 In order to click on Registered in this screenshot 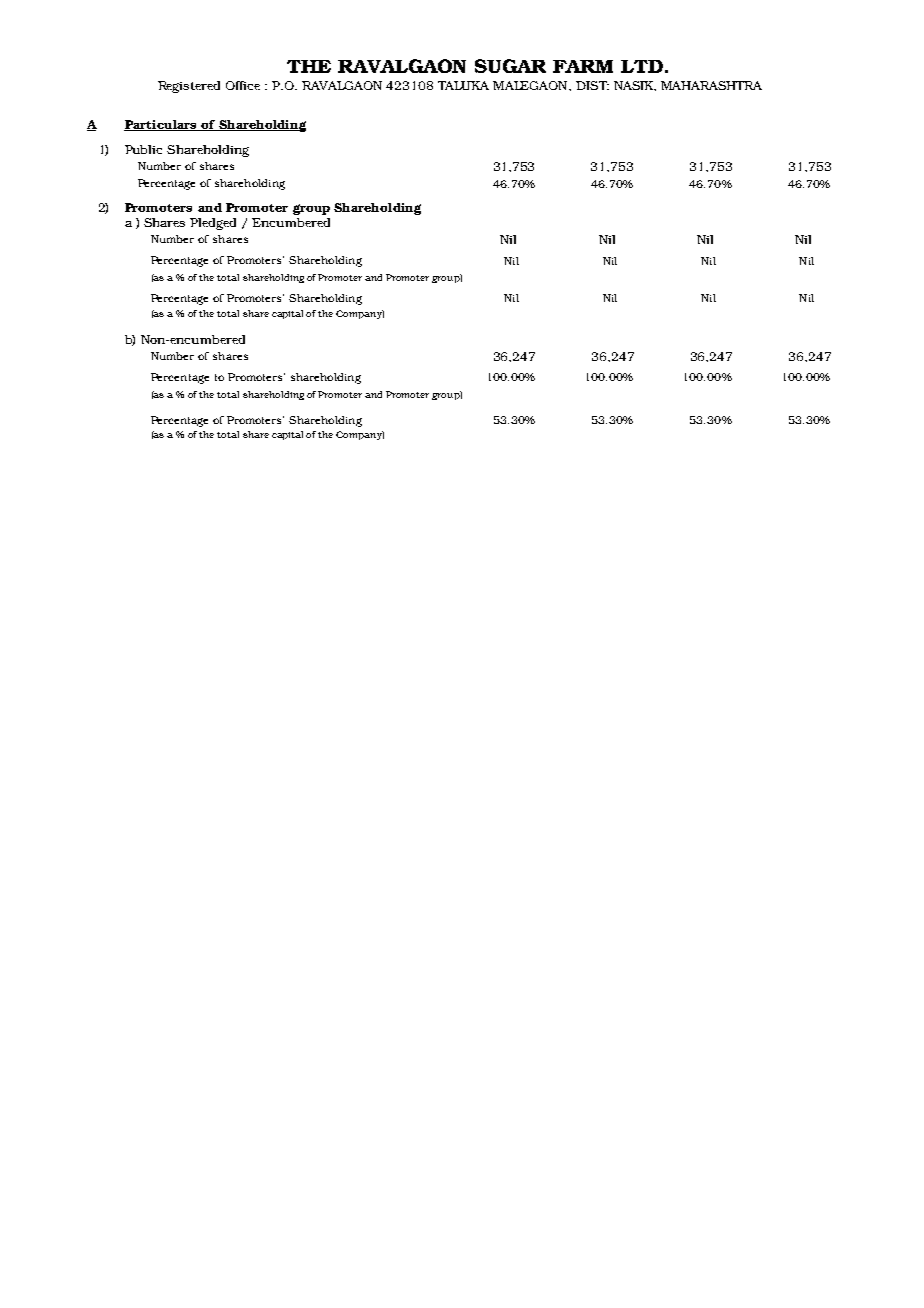, I will do `click(189, 87)`.
